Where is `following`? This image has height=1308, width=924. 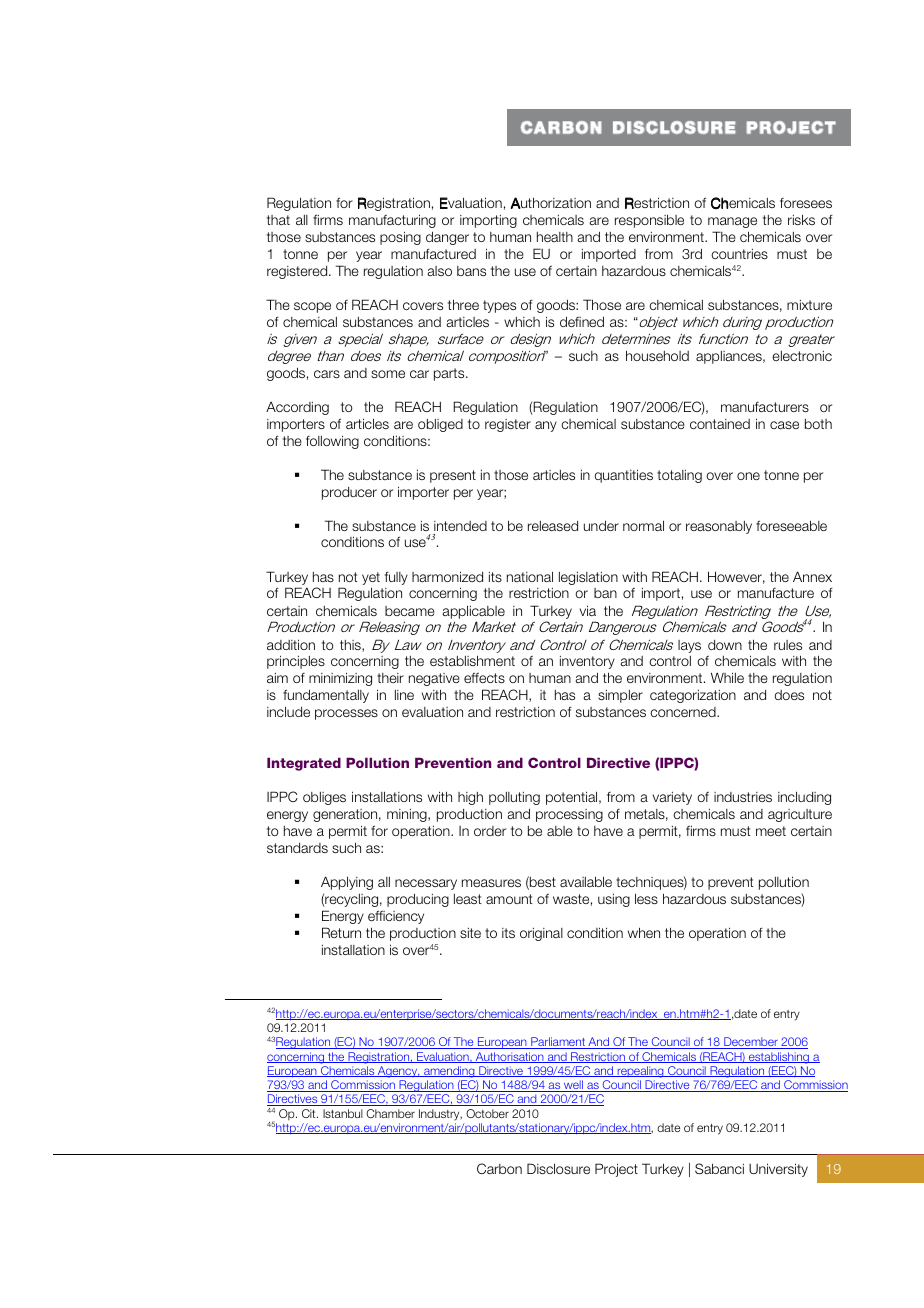 following is located at coordinates (332, 442).
